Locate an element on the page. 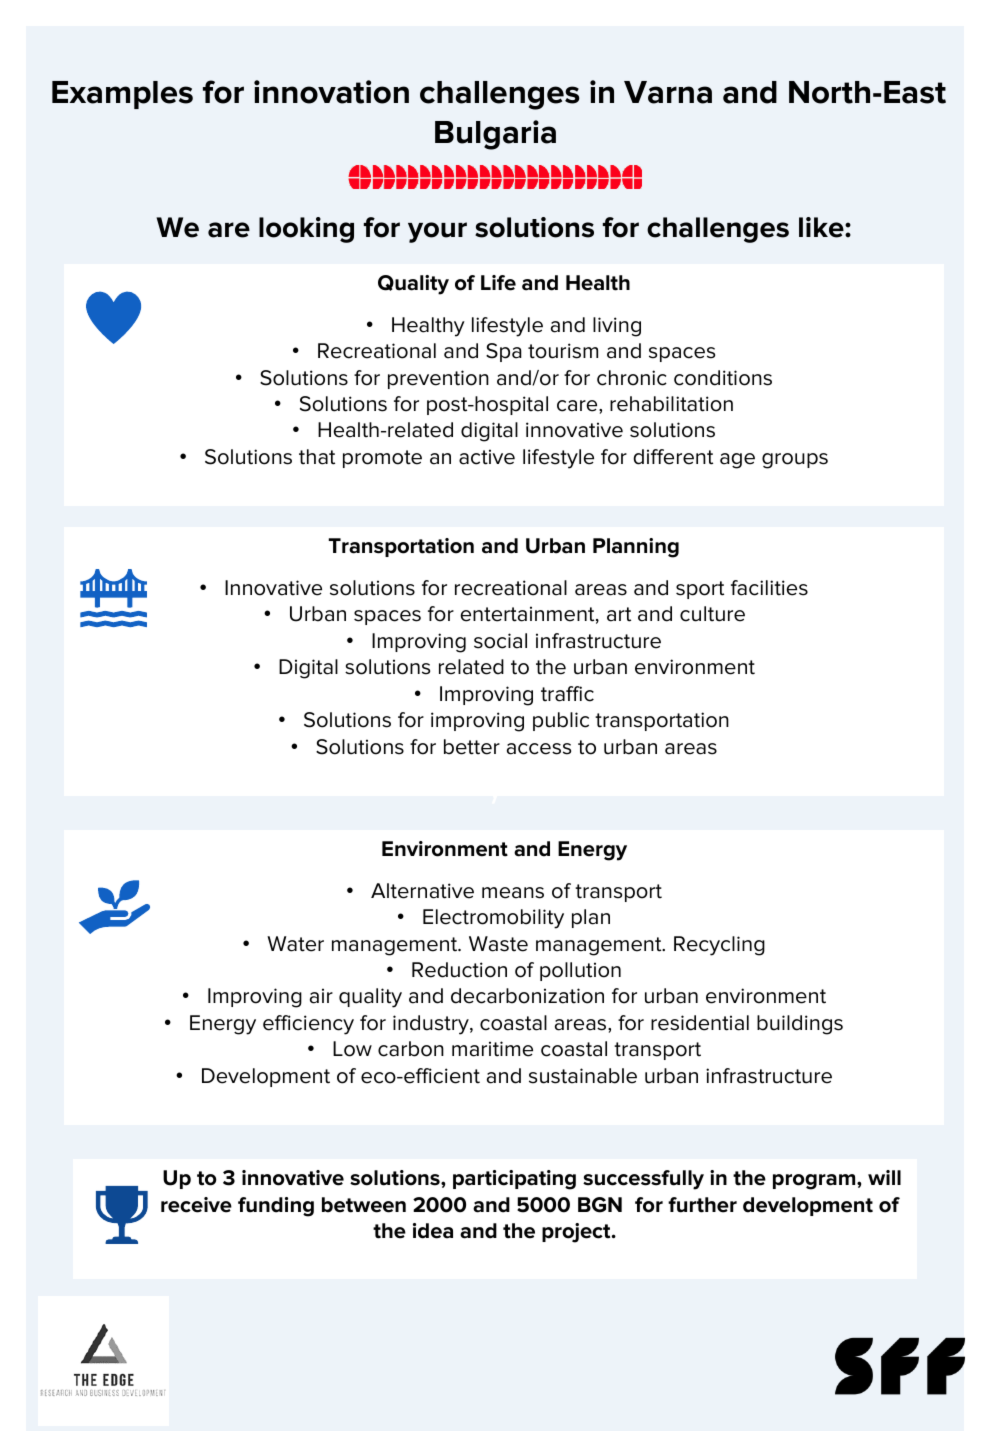 This image has height=1431, width=991. active is located at coordinates (487, 457).
